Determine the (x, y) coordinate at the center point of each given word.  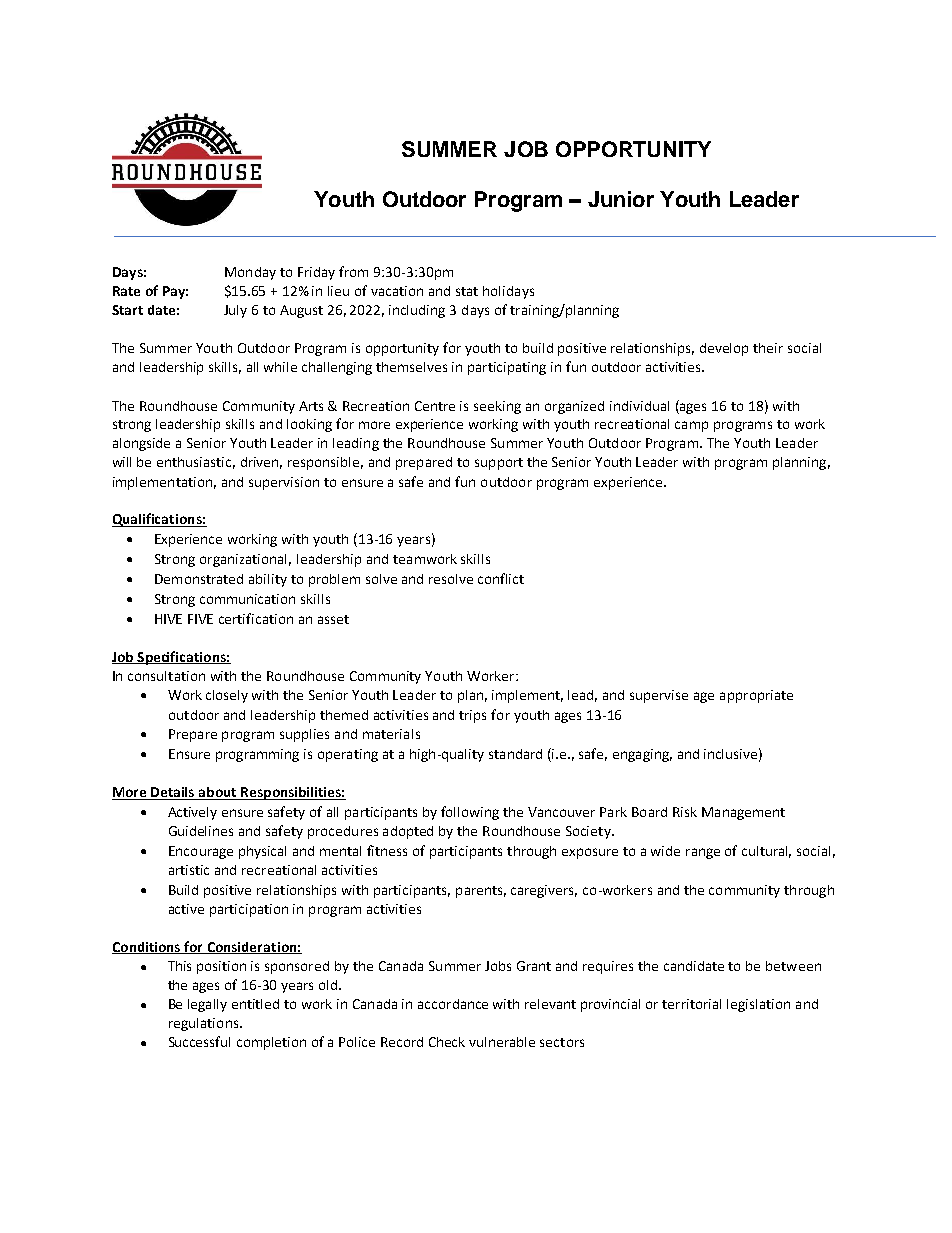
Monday (250, 273)
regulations (205, 1024)
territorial (691, 1004)
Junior (621, 199)
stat (467, 291)
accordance (453, 1004)
